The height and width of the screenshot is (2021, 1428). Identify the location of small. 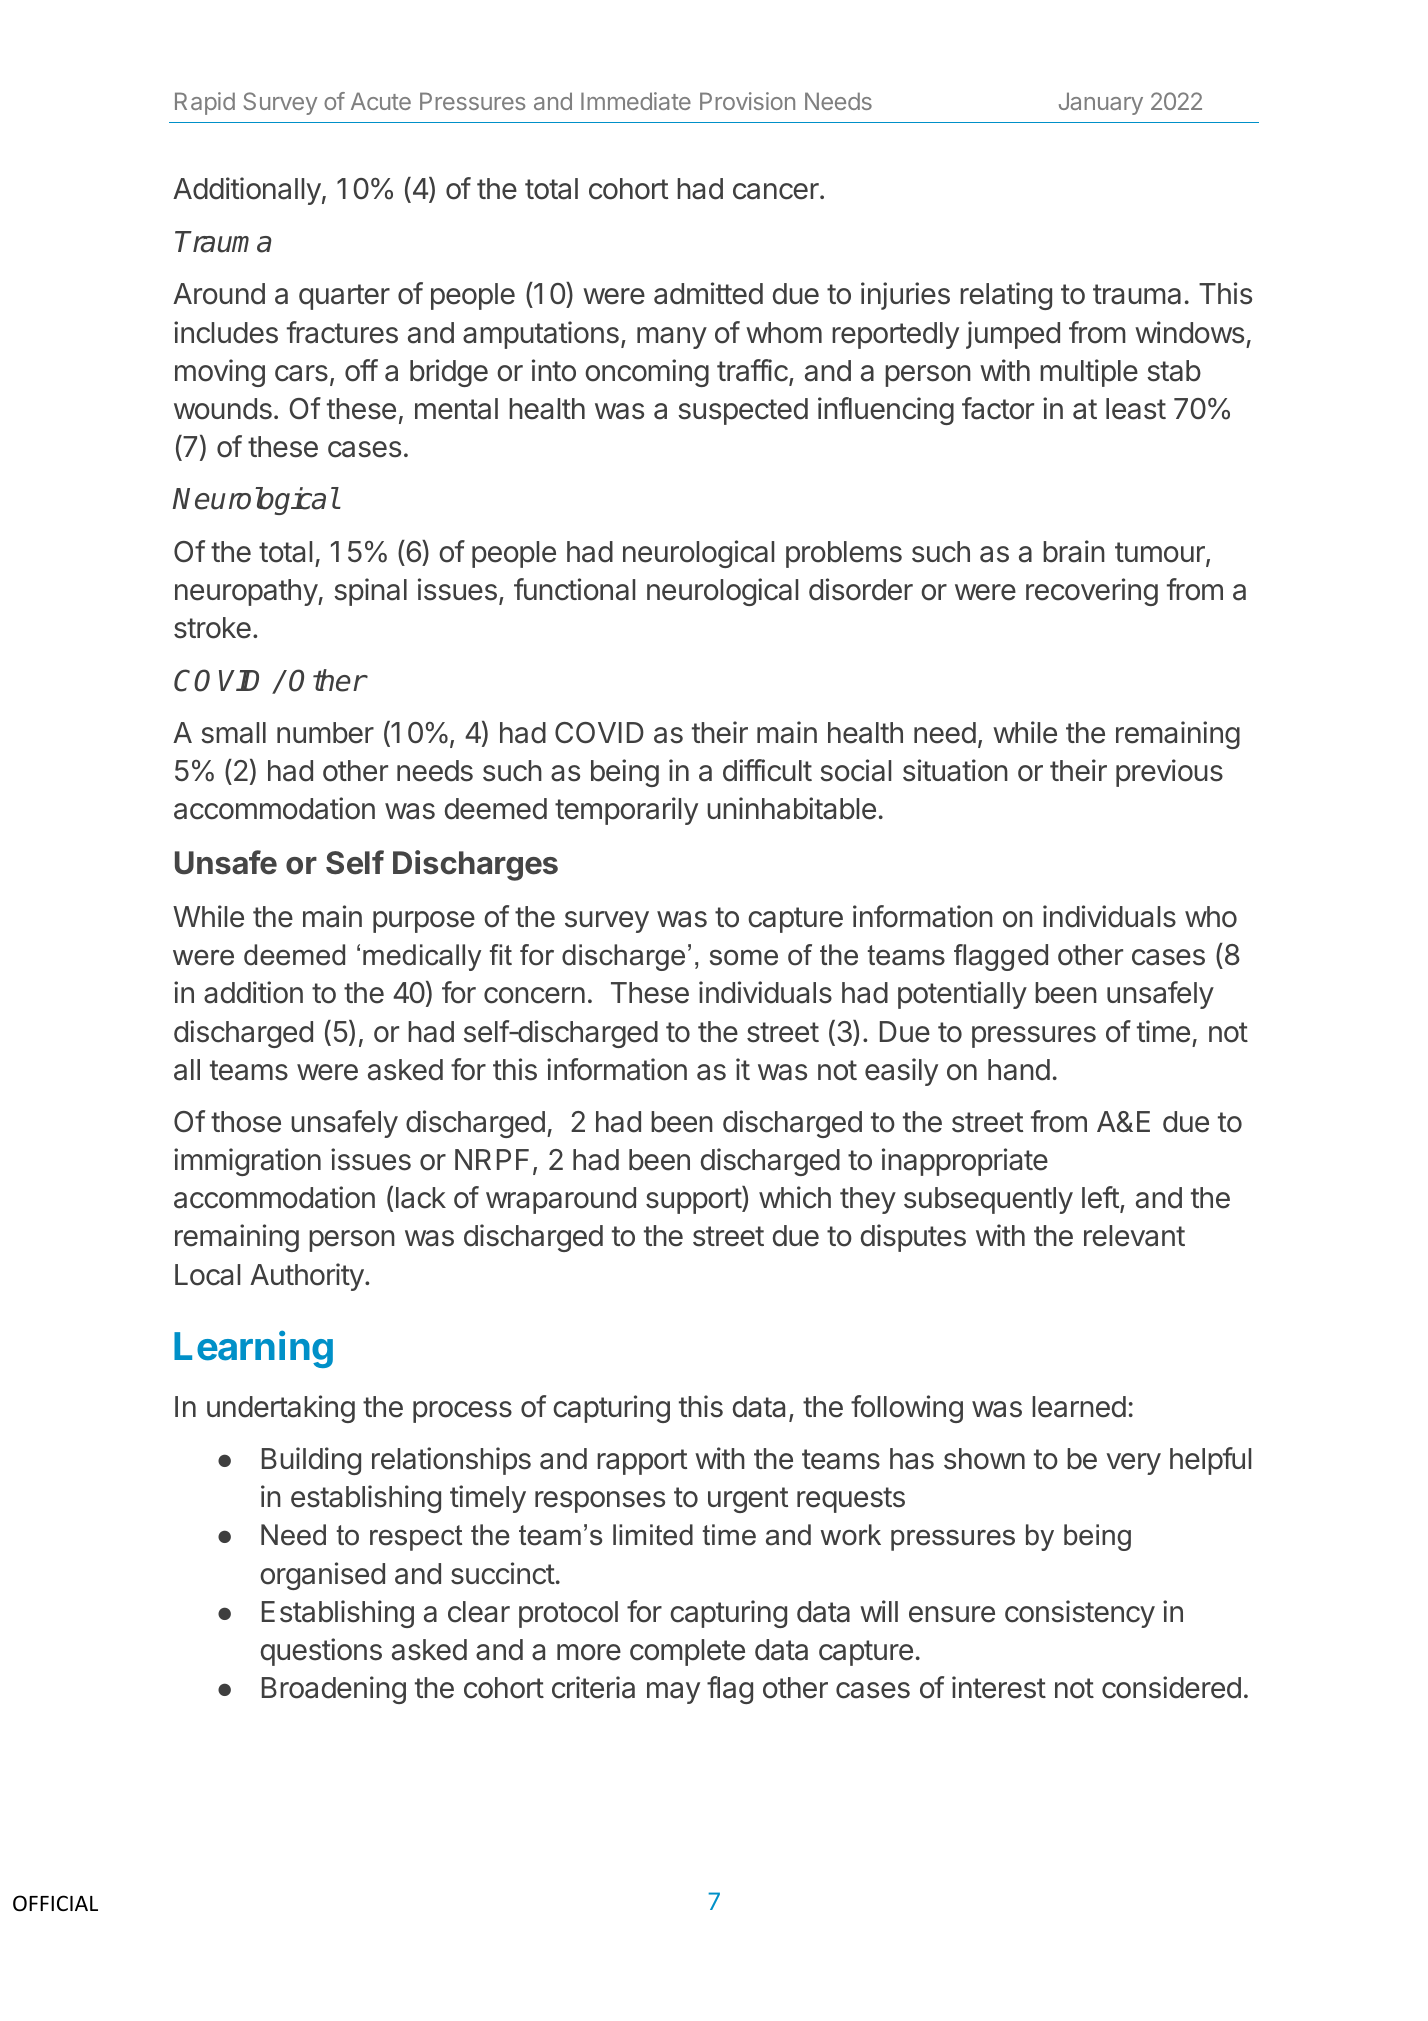
(233, 733).
